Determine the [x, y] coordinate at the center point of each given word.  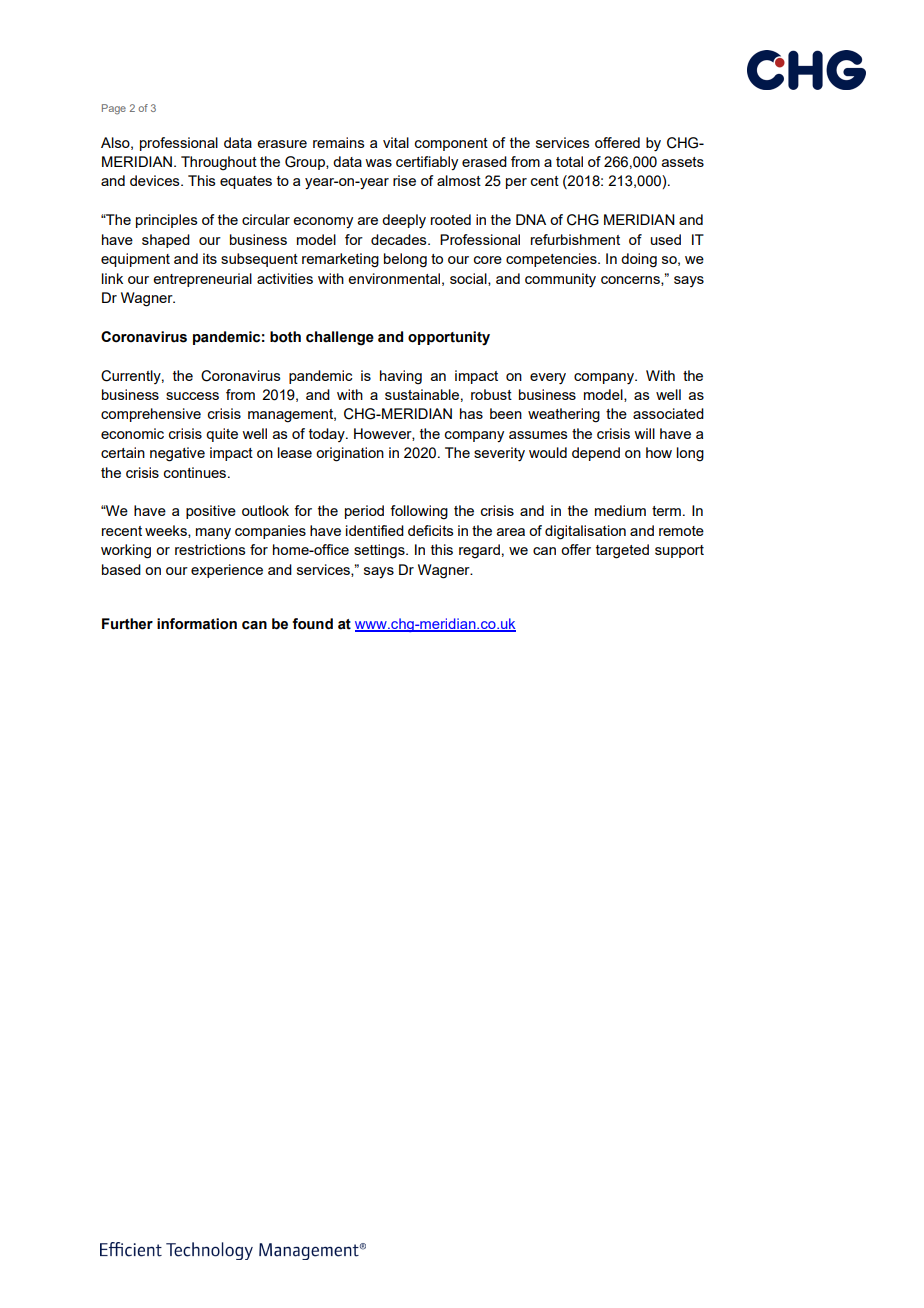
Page [114, 109]
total [569, 161]
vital [396, 142]
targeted [622, 551]
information [197, 624]
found [312, 624]
